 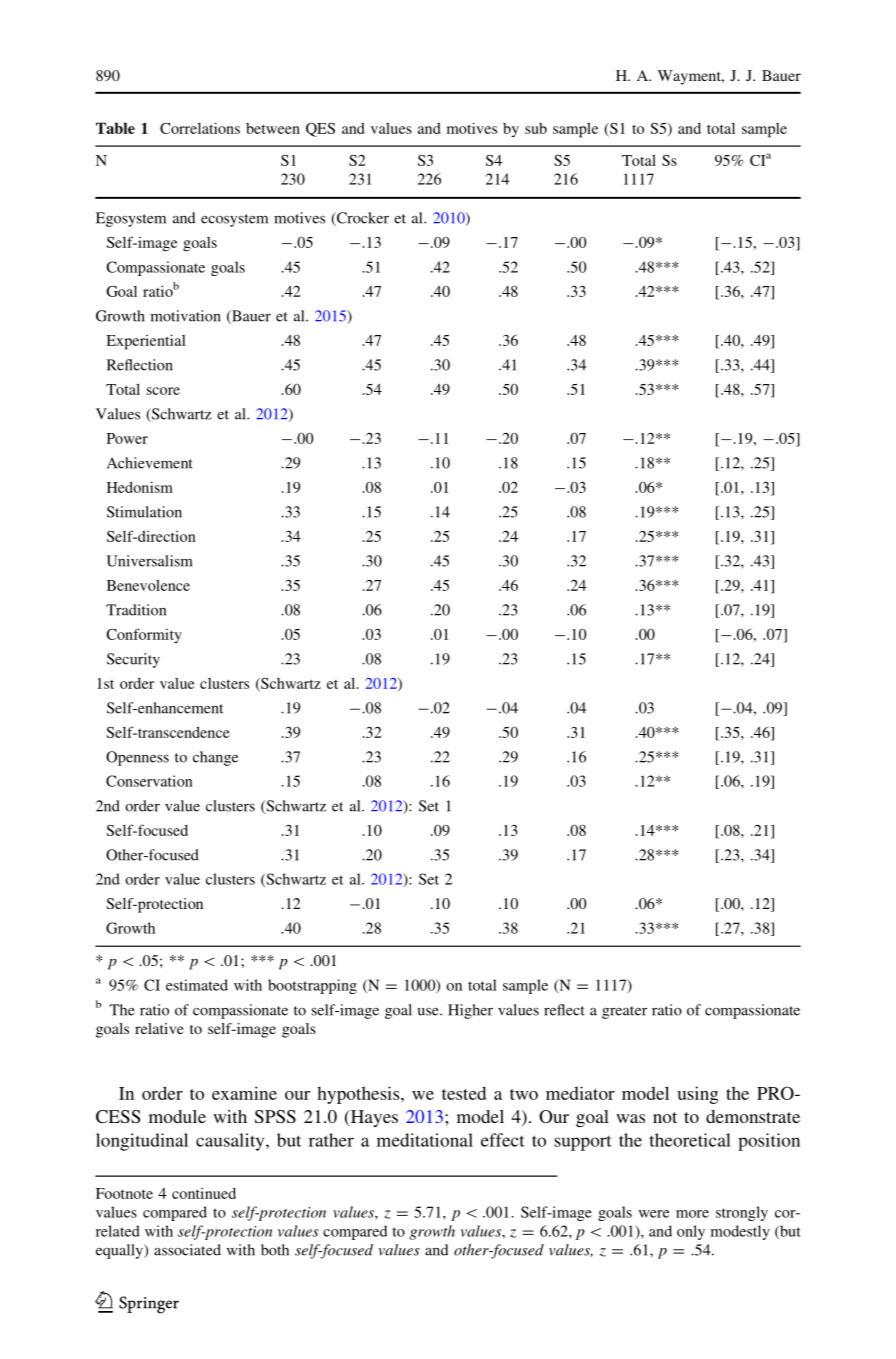 What do you see at coordinates (215, 758) in the screenshot?
I see `change` at bounding box center [215, 758].
